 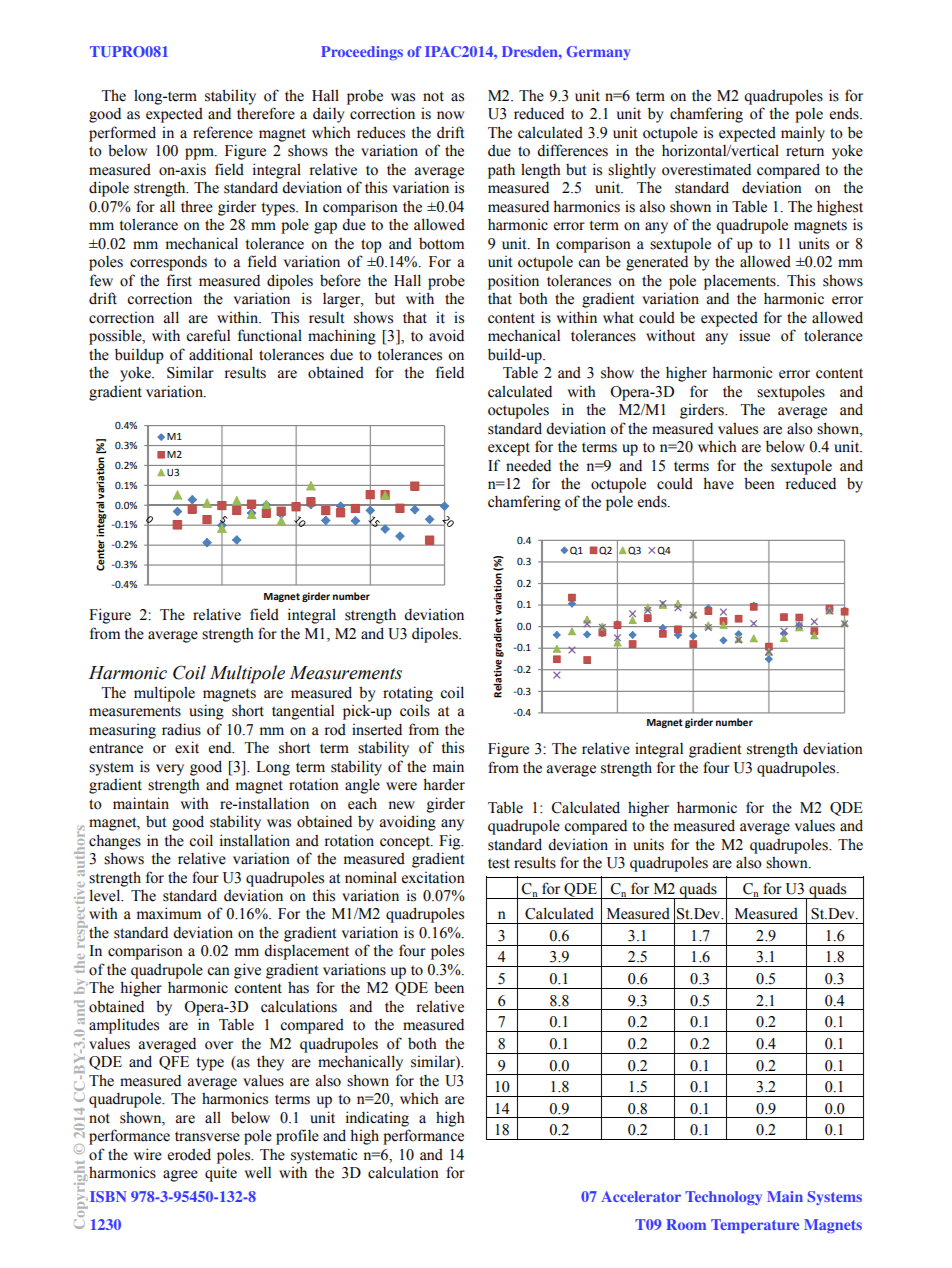 What do you see at coordinates (180, 1176) in the screenshot?
I see `agree` at bounding box center [180, 1176].
